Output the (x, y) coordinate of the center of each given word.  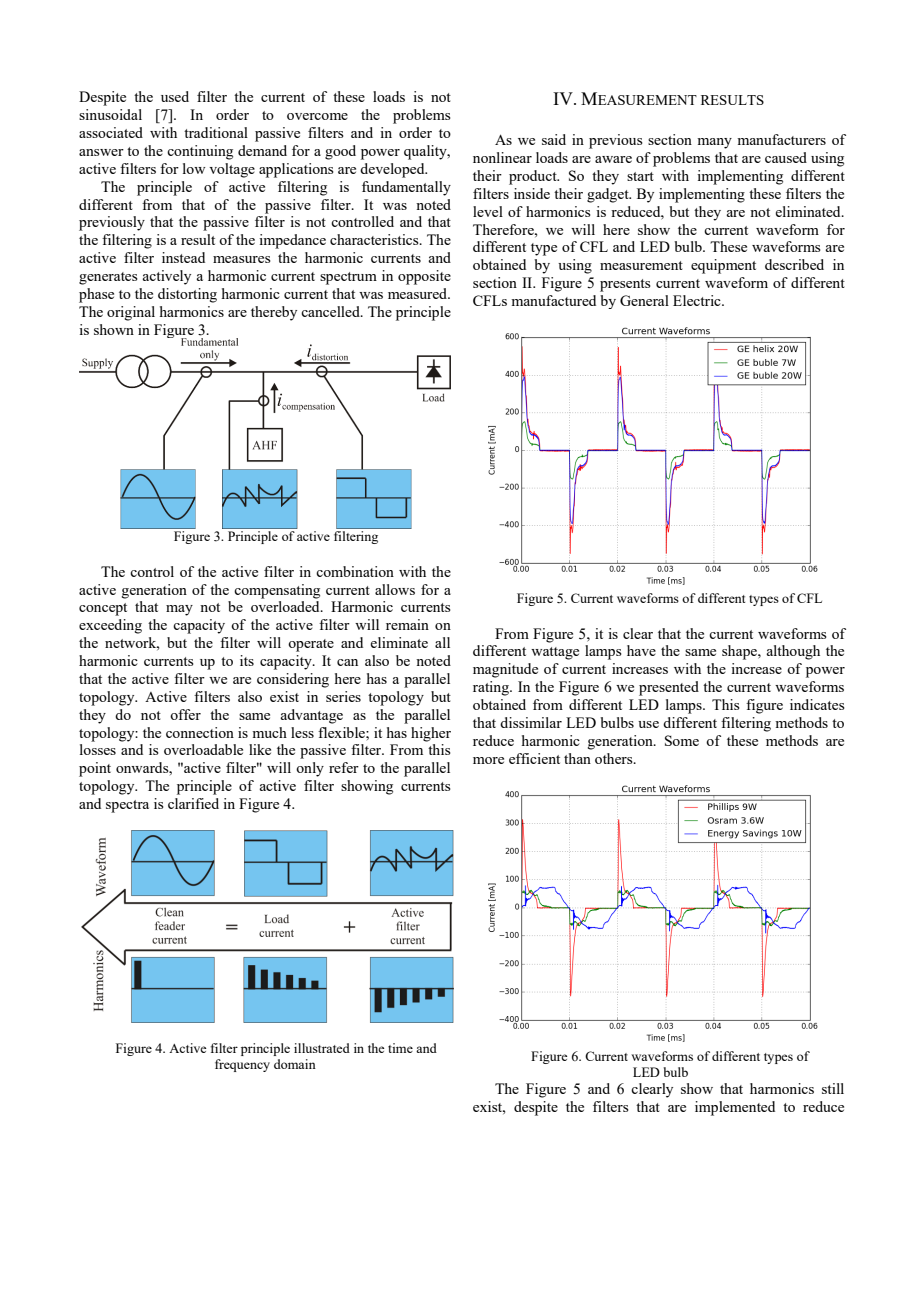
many (714, 143)
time (400, 1048)
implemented (735, 1108)
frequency (242, 1065)
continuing (200, 152)
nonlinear (502, 157)
